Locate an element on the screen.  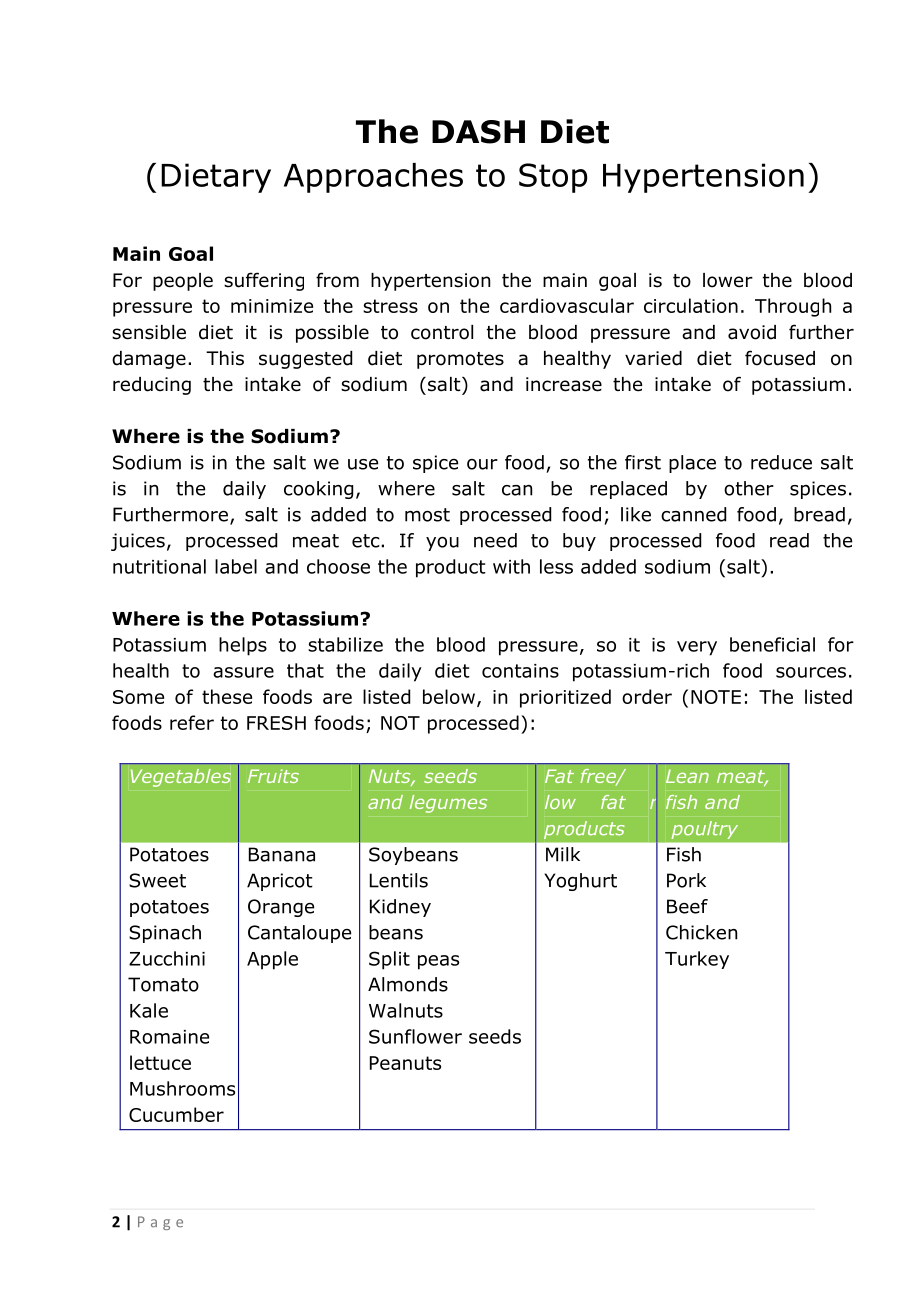
Apple is located at coordinates (272, 960).
